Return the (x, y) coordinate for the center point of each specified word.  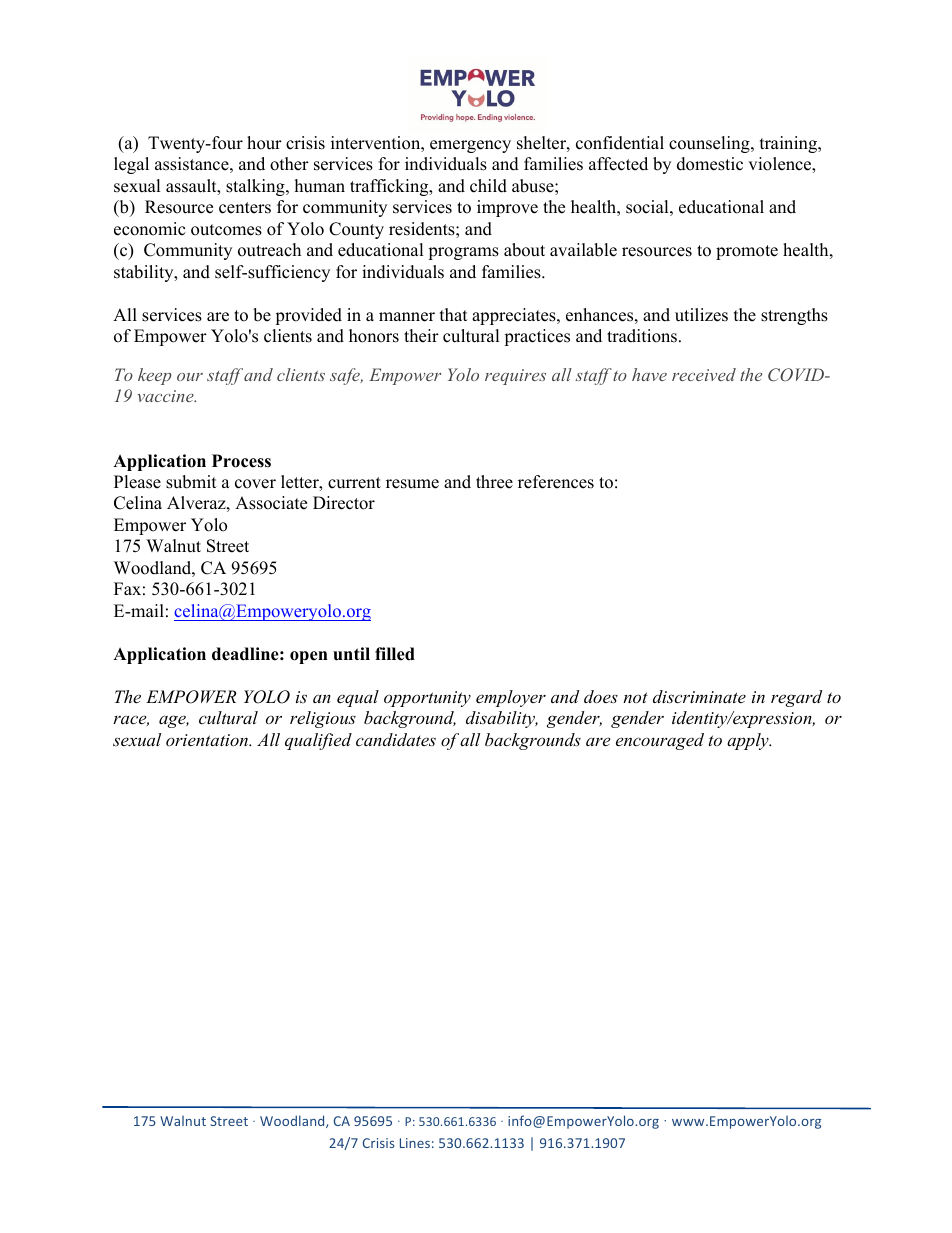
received (704, 374)
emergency (470, 146)
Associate (271, 503)
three (494, 482)
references (556, 482)
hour (264, 143)
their (421, 336)
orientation (208, 740)
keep (155, 376)
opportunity (427, 699)
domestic (710, 164)
